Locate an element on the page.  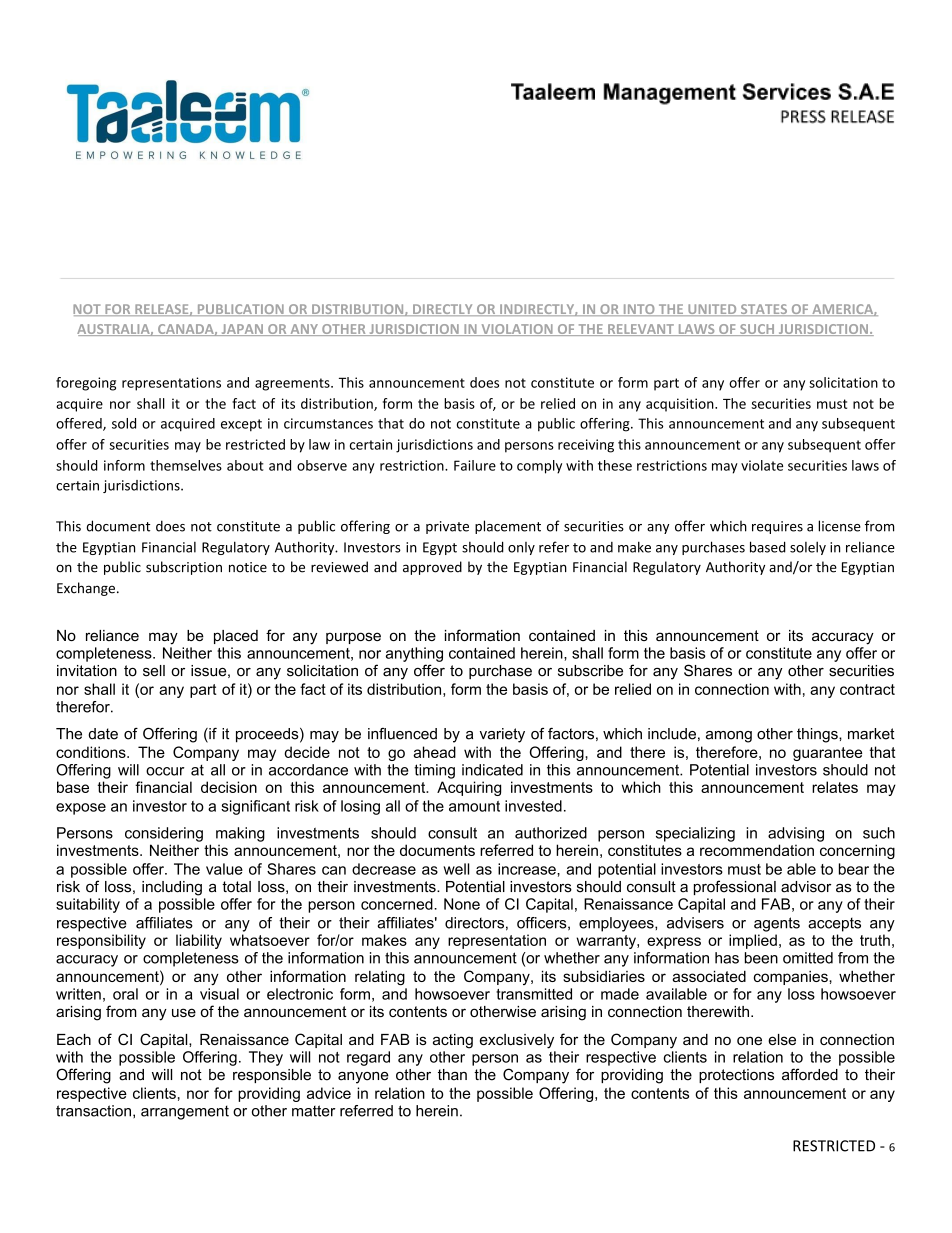
variety is located at coordinates (502, 735).
